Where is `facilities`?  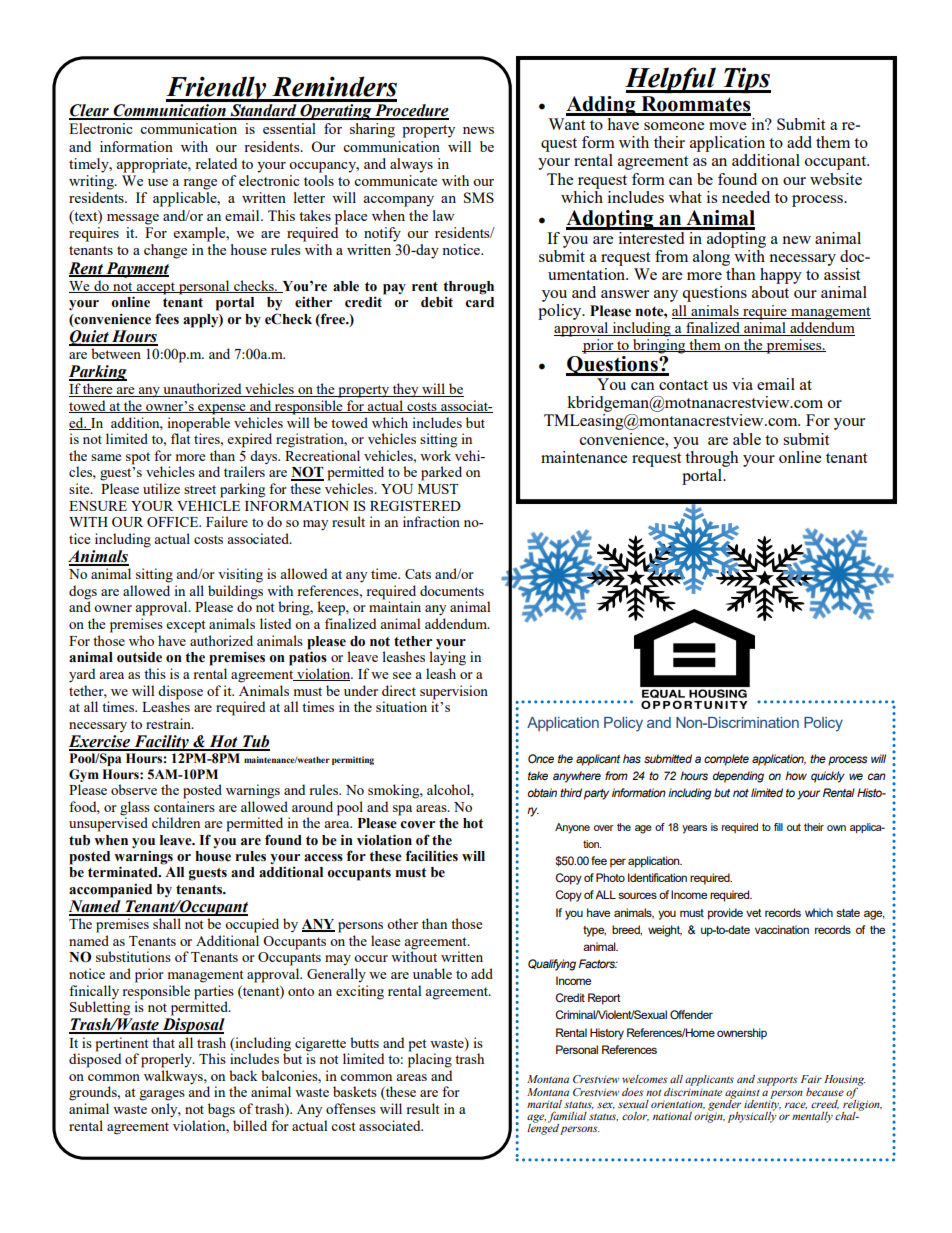
facilities is located at coordinates (432, 856).
